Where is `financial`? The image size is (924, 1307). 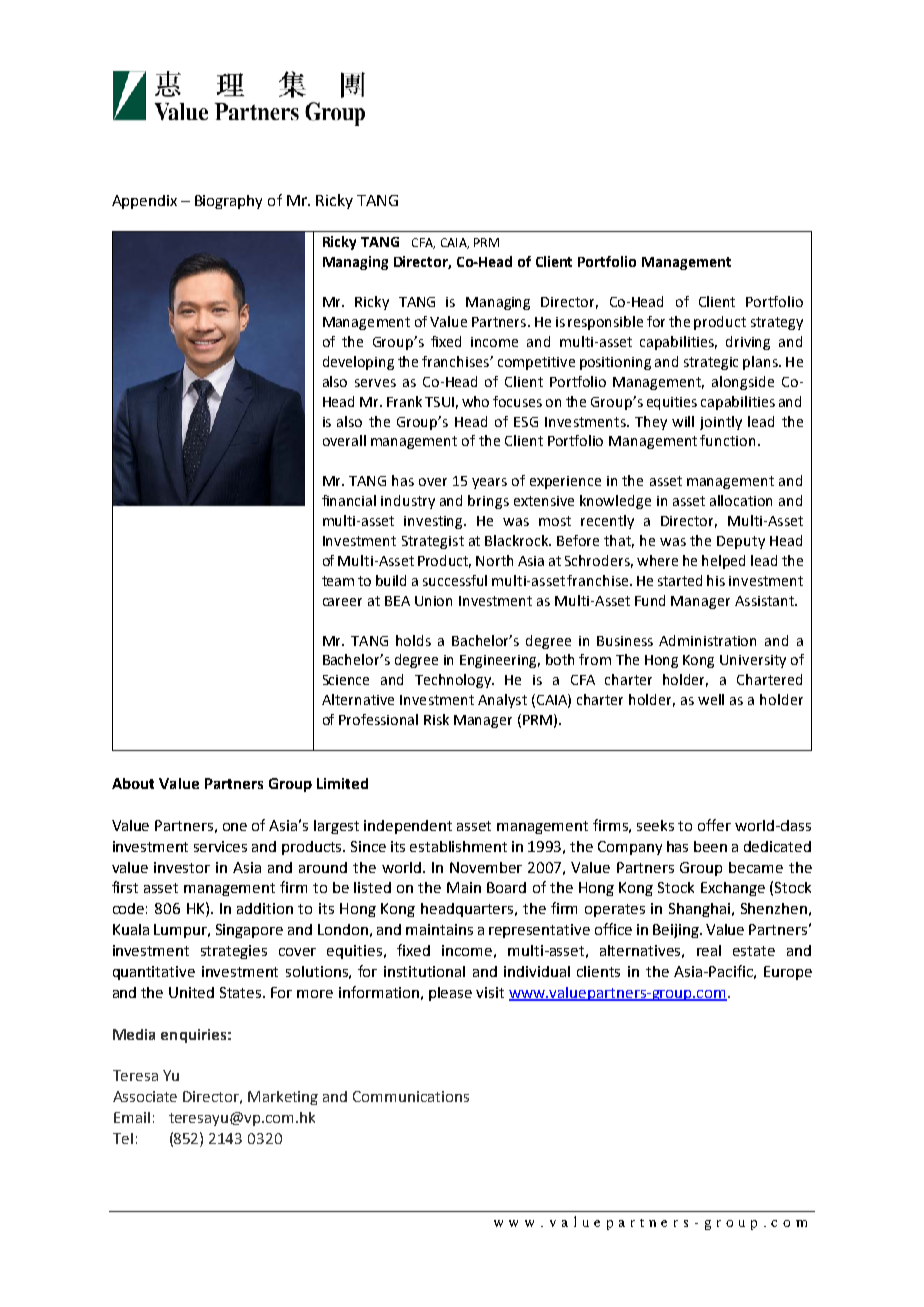 financial is located at coordinates (349, 500).
